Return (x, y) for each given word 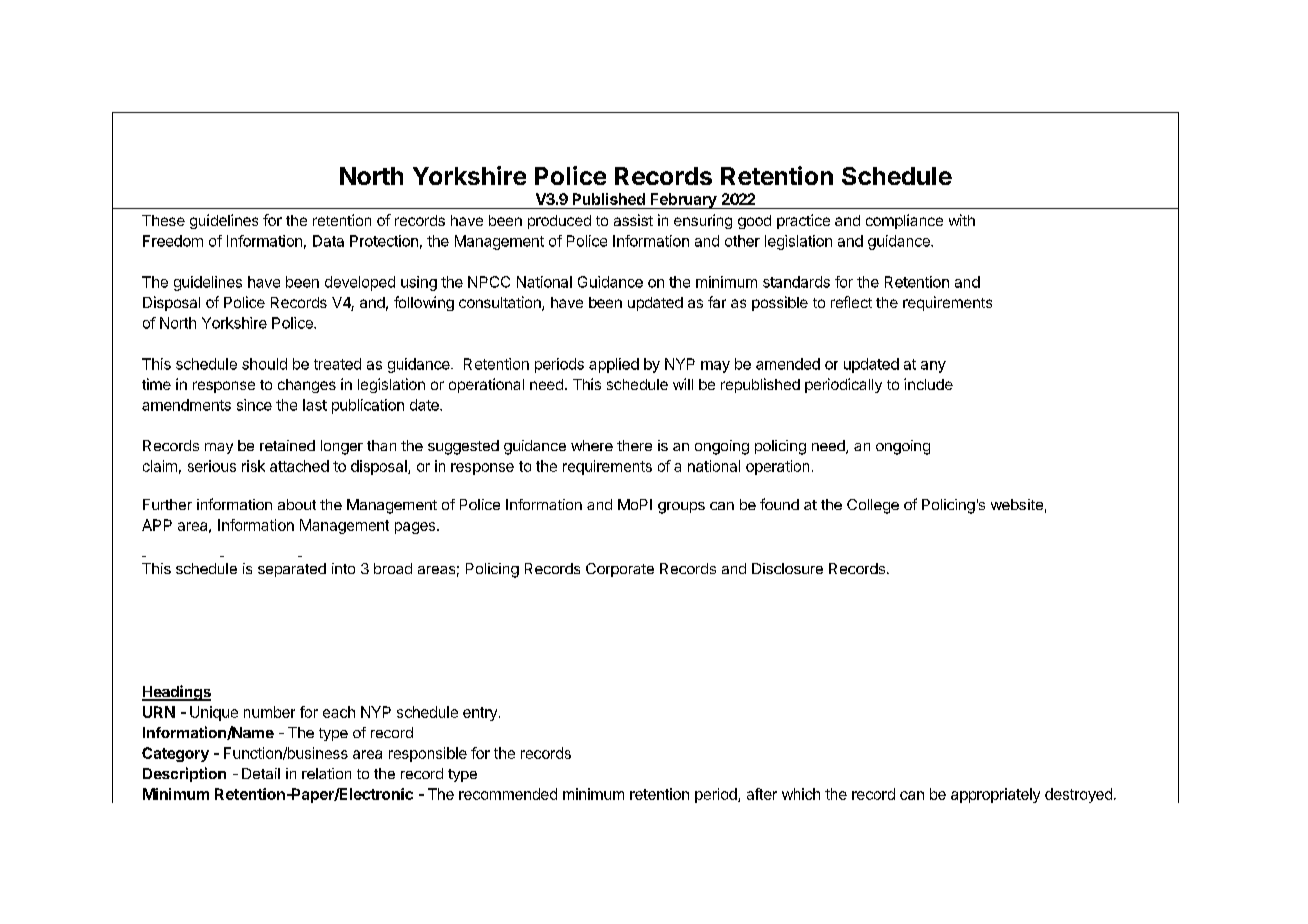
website (1017, 504)
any (933, 367)
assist (633, 220)
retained (287, 445)
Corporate (620, 570)
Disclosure (787, 568)
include (928, 384)
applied (614, 365)
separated (292, 570)
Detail (261, 773)
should (264, 364)
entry (480, 714)
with (962, 220)
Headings (176, 693)
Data (328, 241)
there (634, 445)
